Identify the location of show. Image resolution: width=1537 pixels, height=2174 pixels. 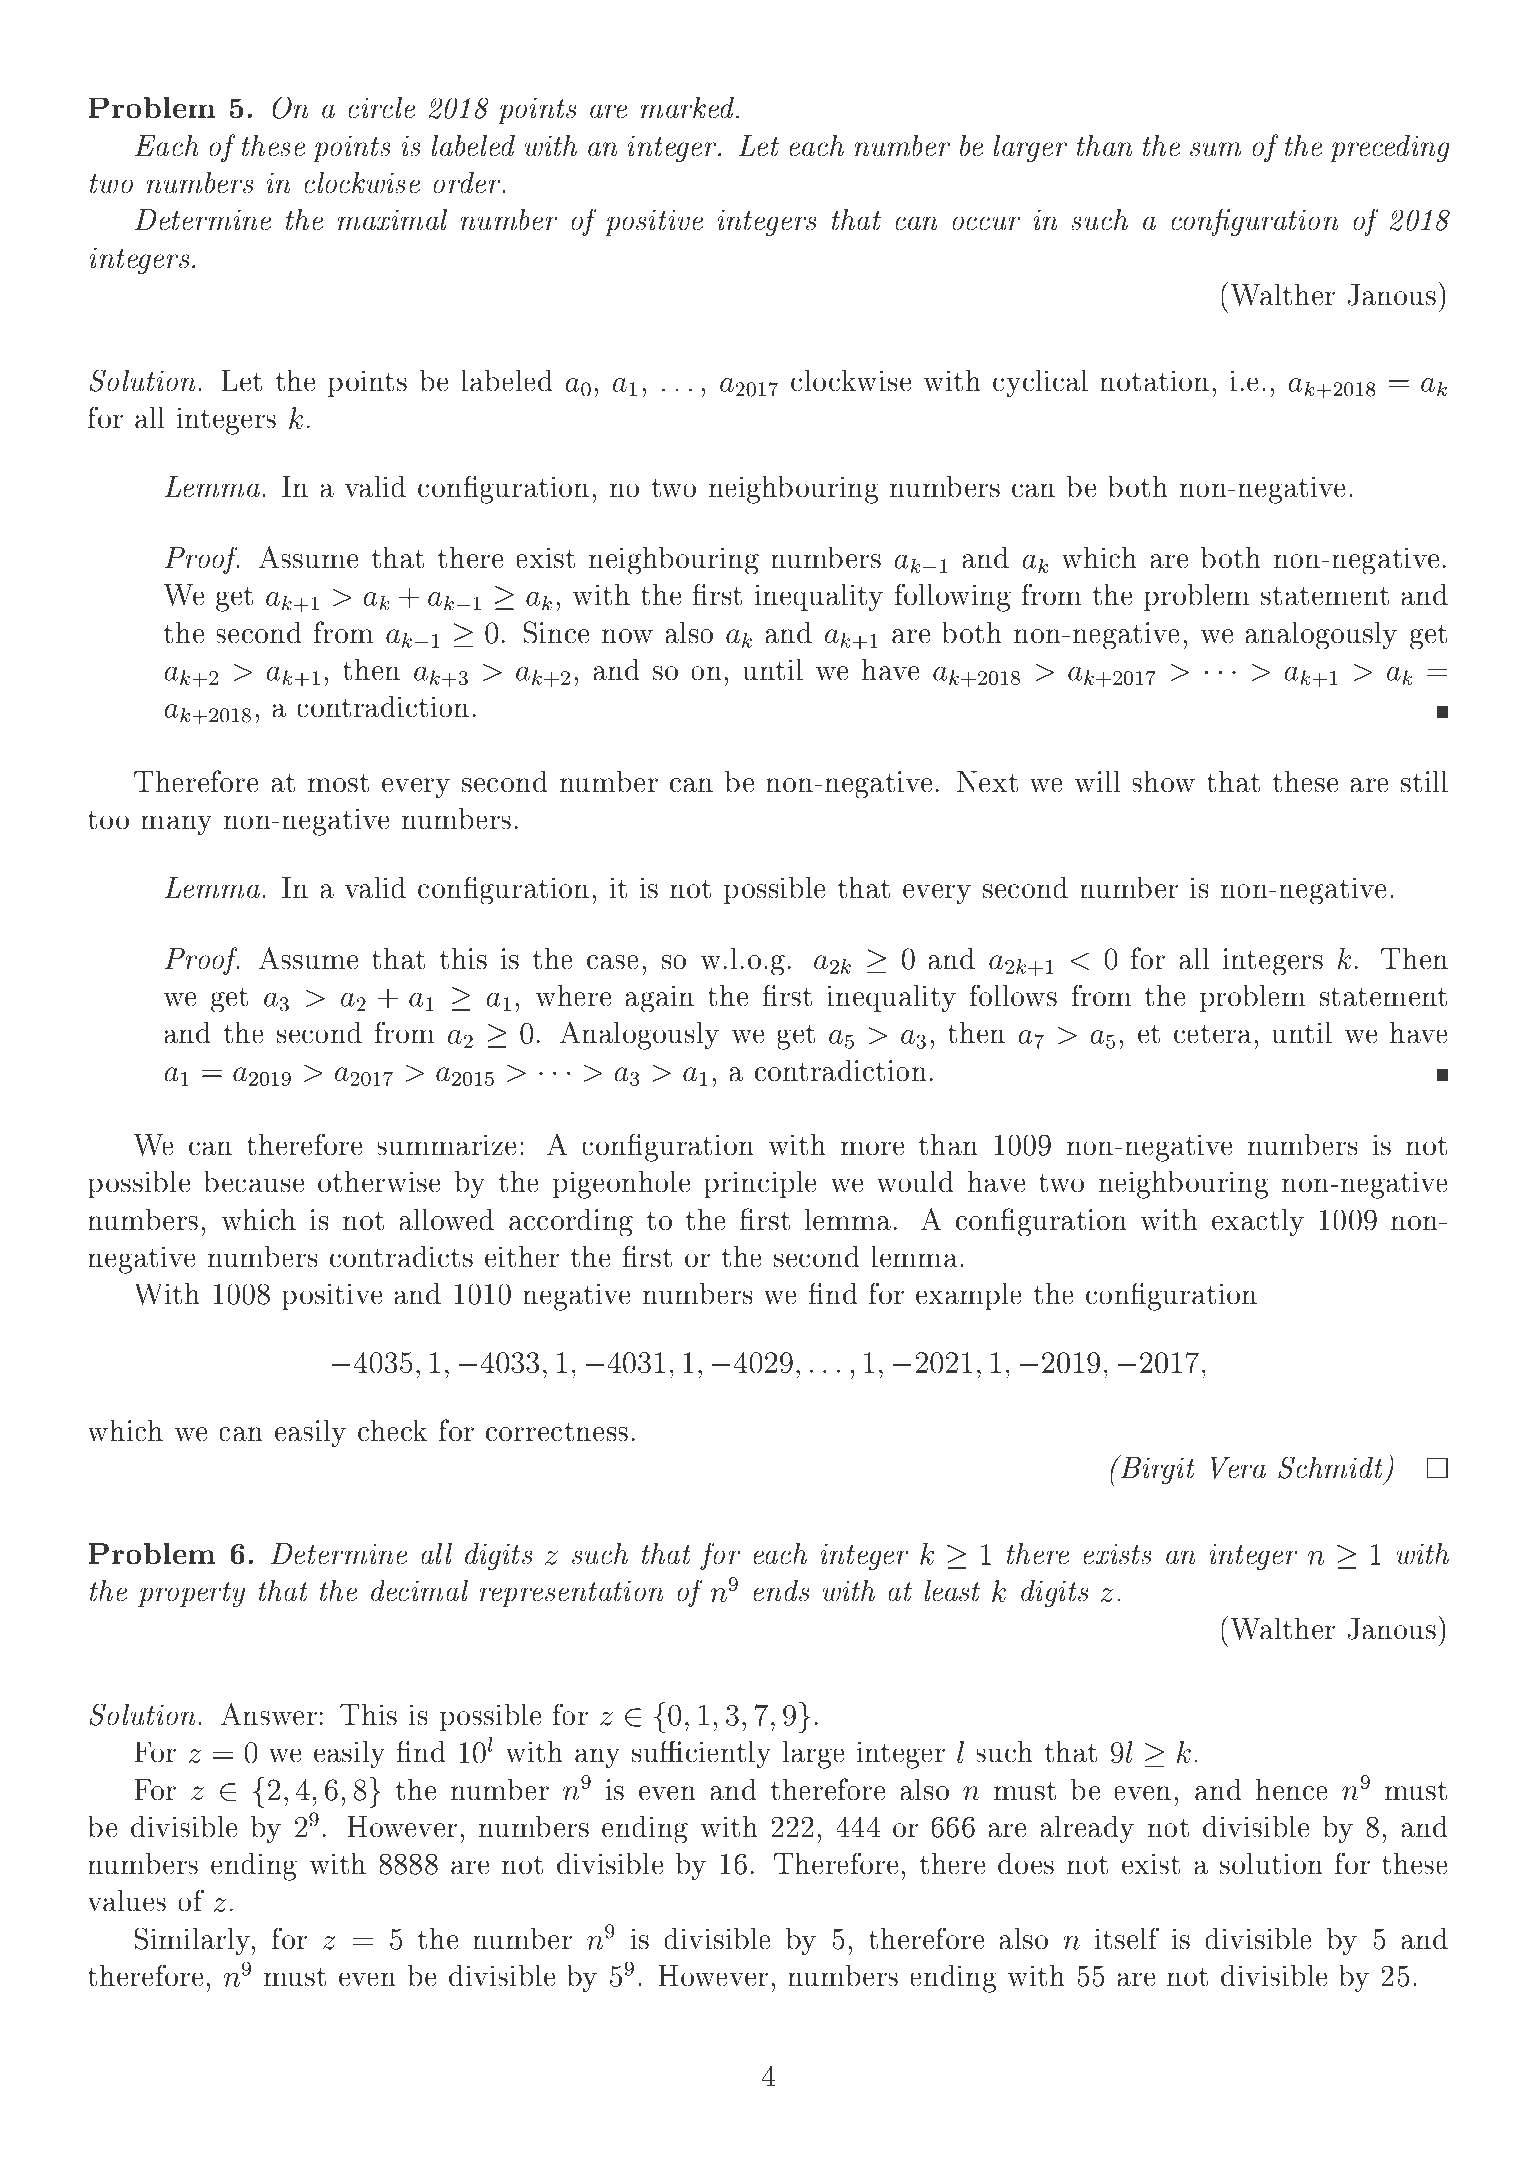
(1163, 781).
